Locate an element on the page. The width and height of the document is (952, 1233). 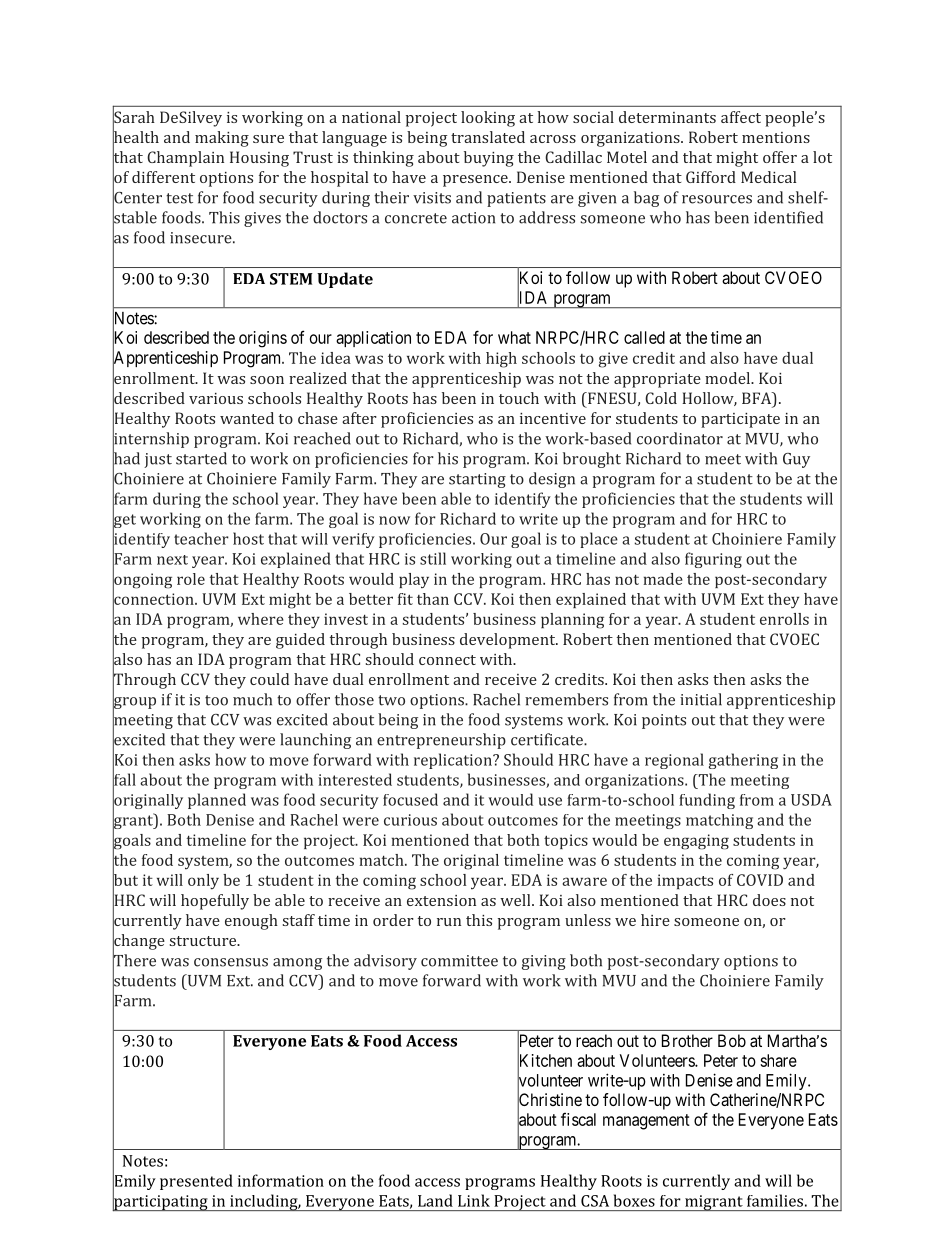
Link is located at coordinates (474, 1200).
